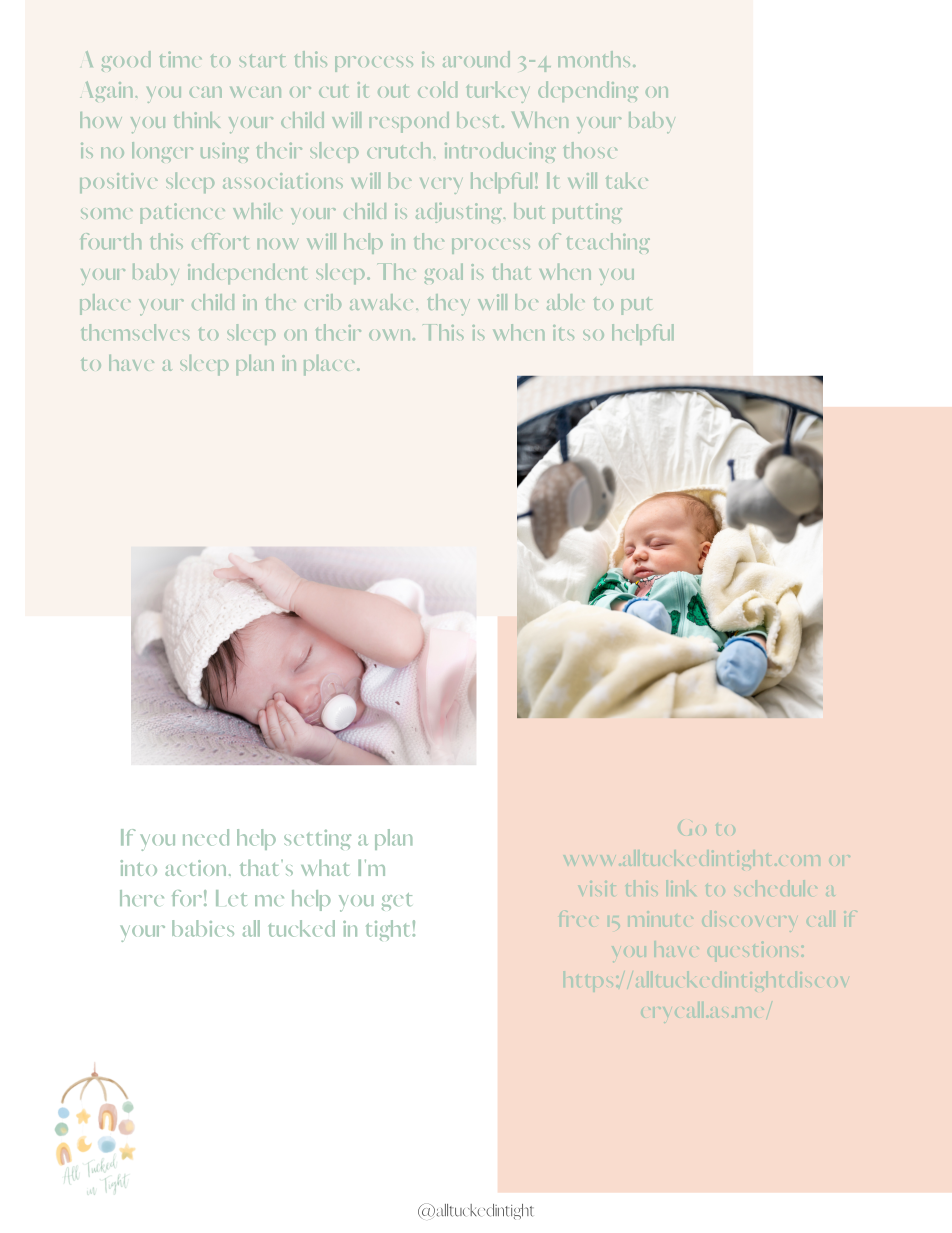 Image resolution: width=952 pixels, height=1233 pixels. Describe the element at coordinates (135, 332) in the screenshot. I see `themselves` at that location.
